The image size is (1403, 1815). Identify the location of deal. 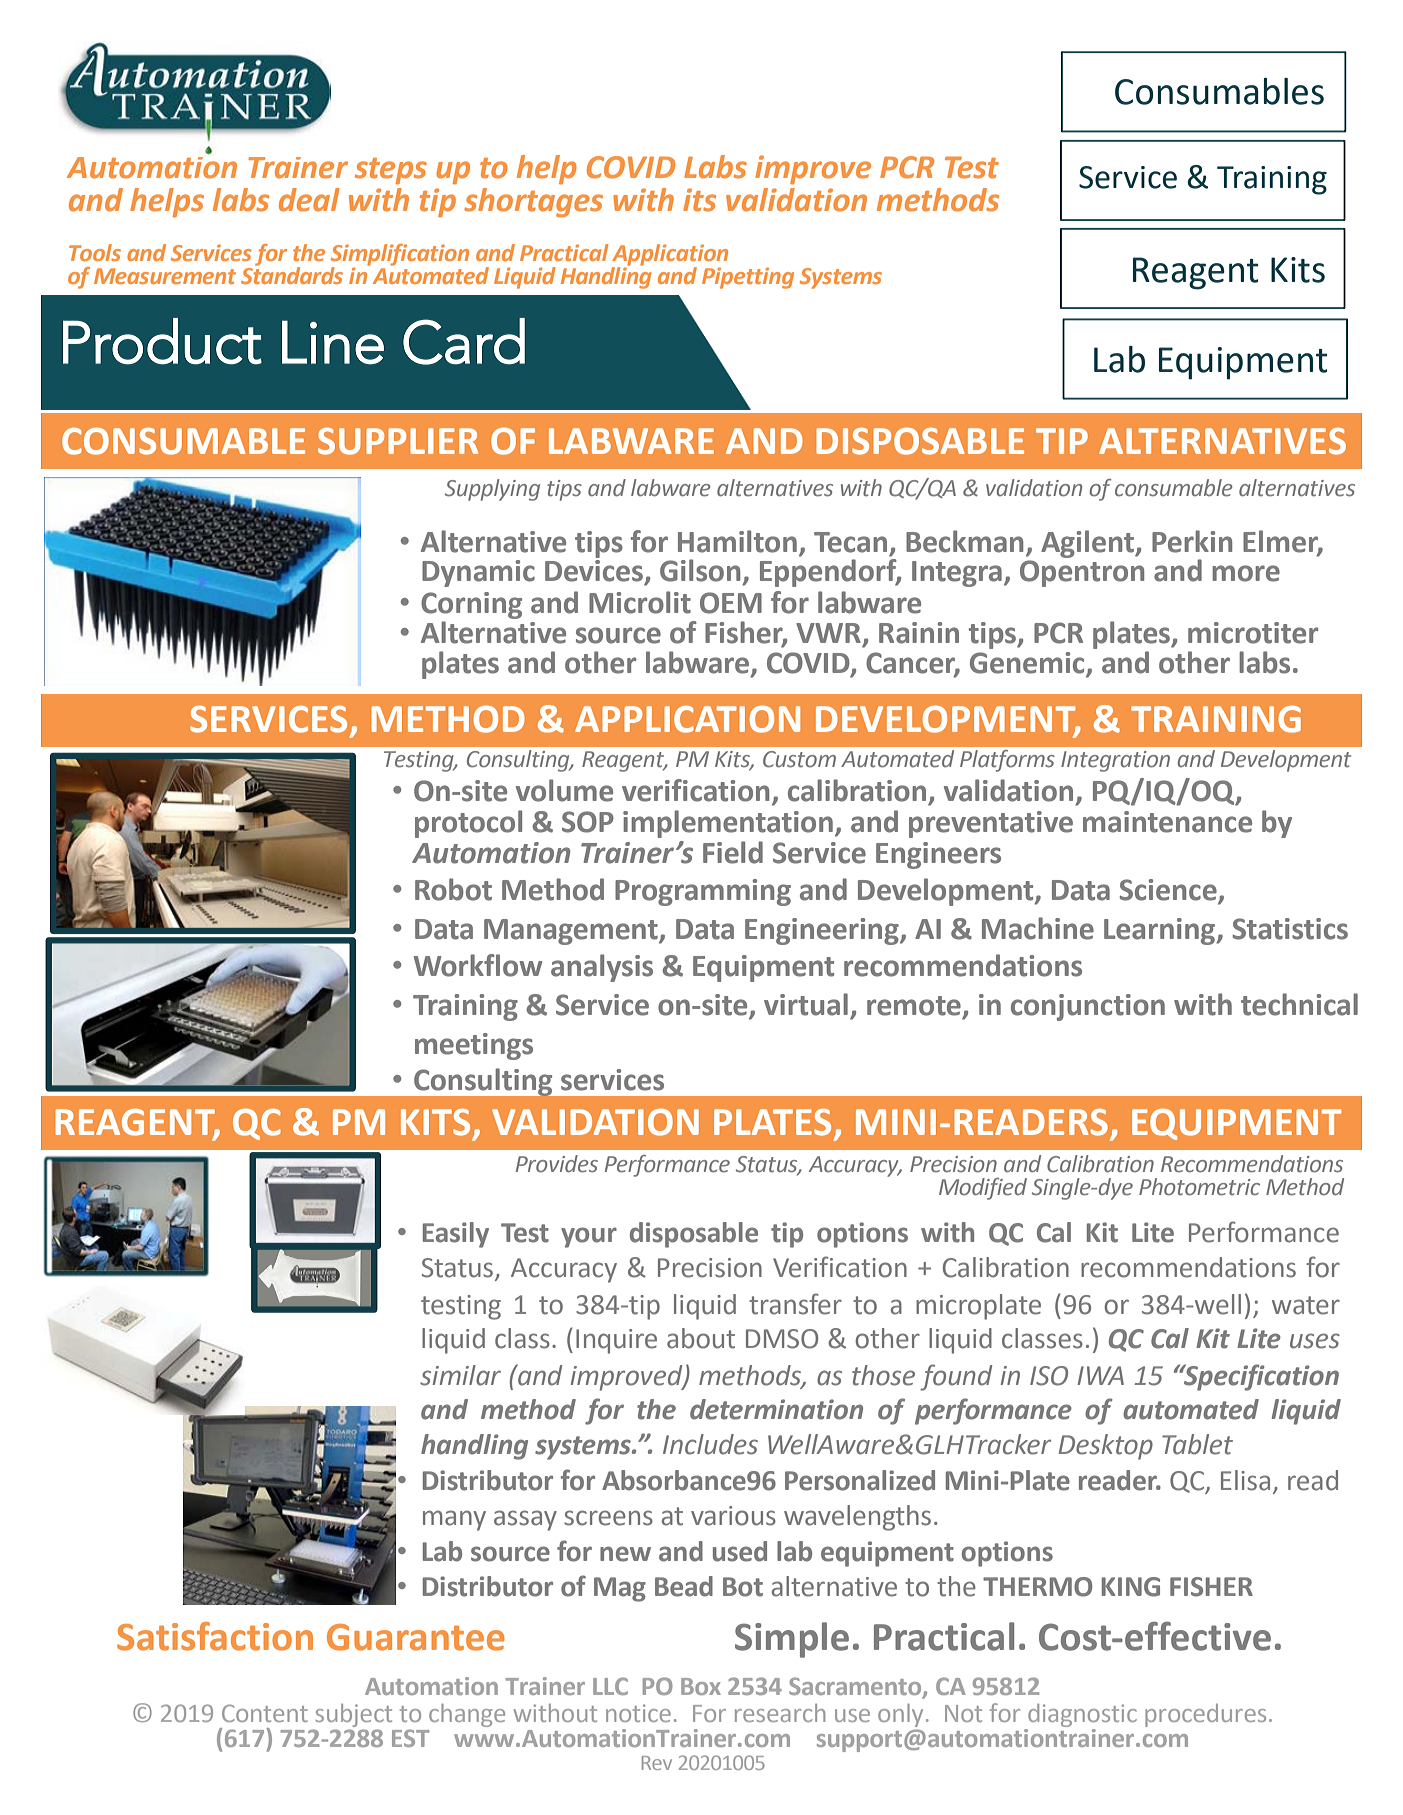
(309, 200).
